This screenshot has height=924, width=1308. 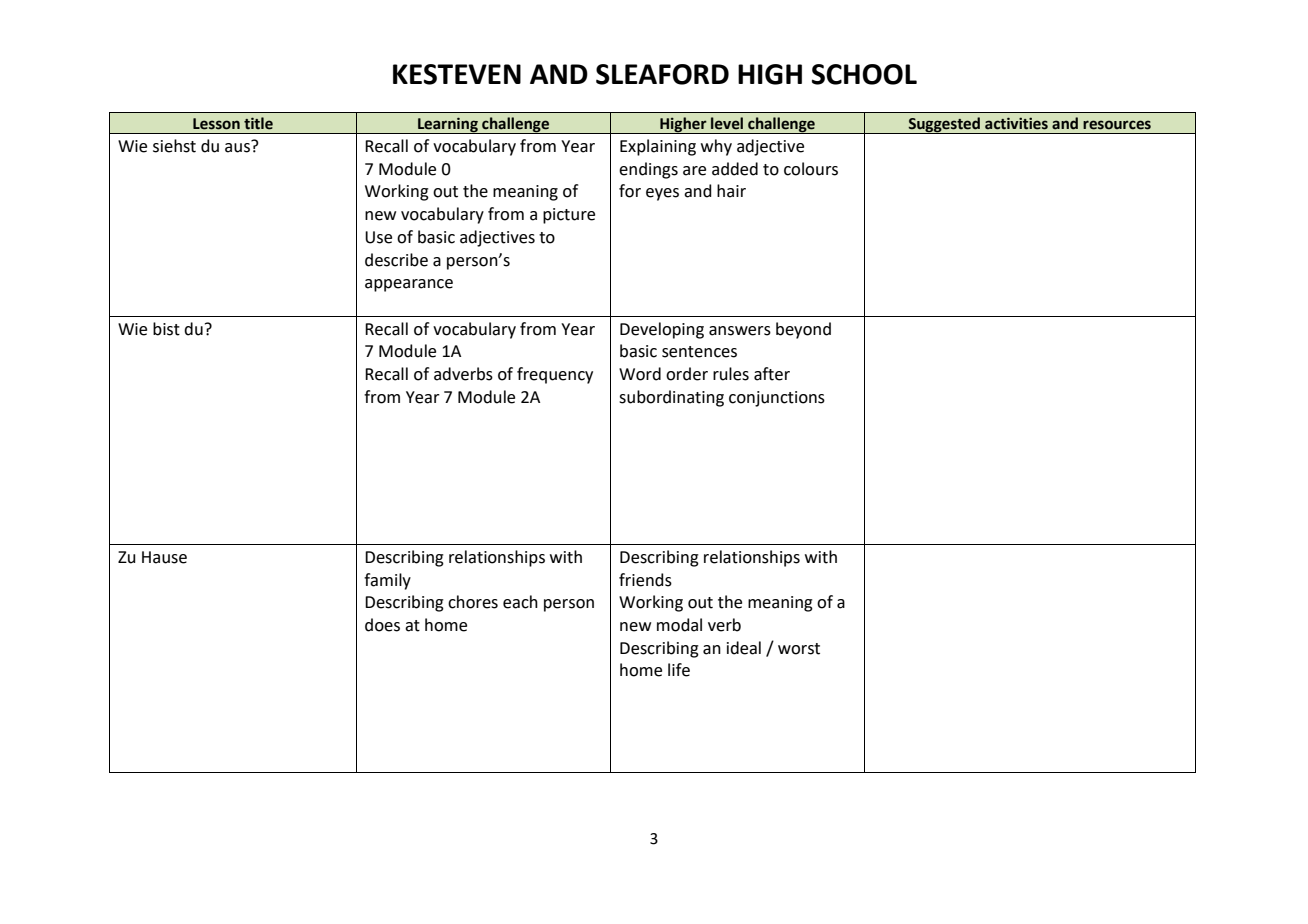 I want to click on family, so click(x=387, y=581).
